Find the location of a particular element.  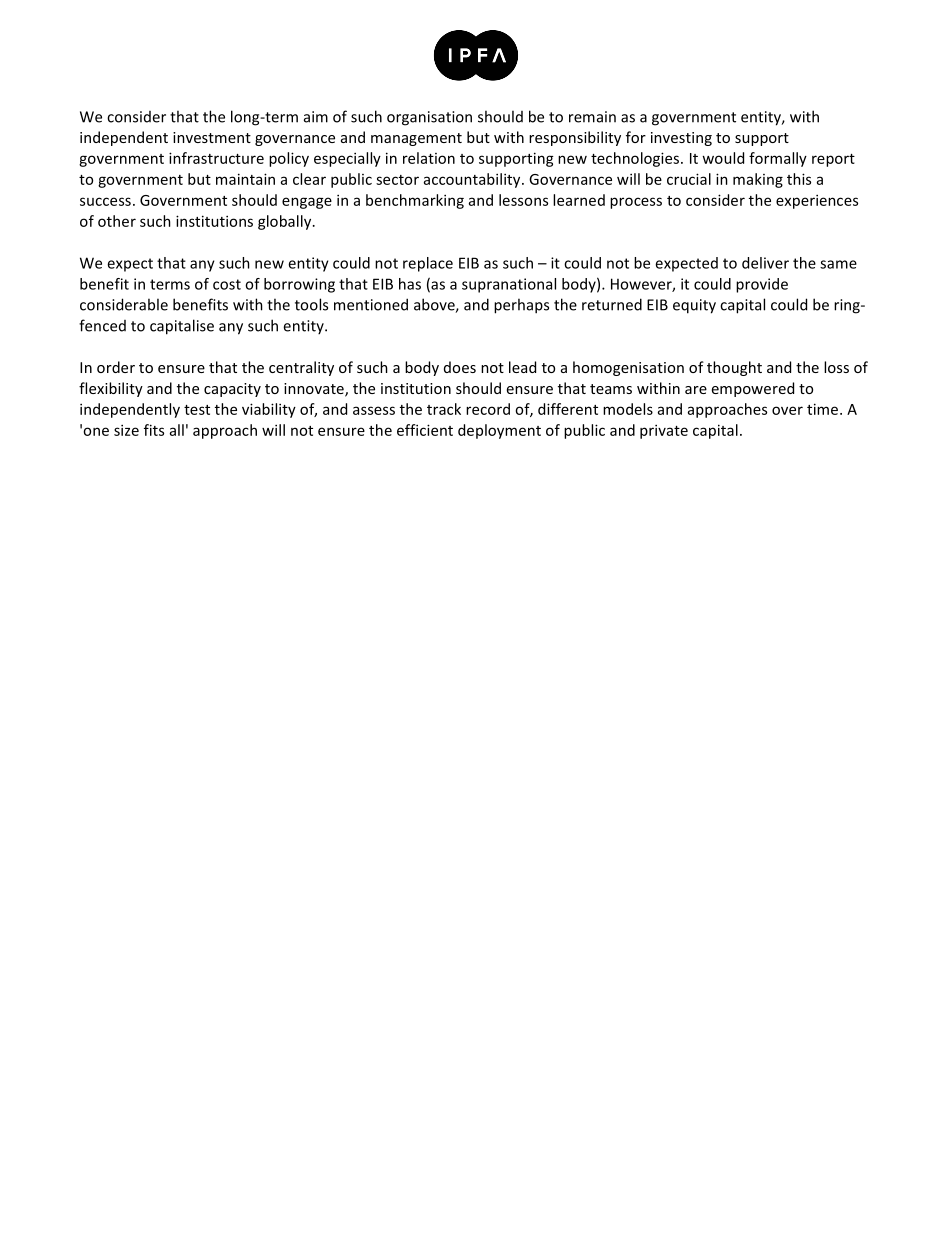

investment is located at coordinates (212, 137).
